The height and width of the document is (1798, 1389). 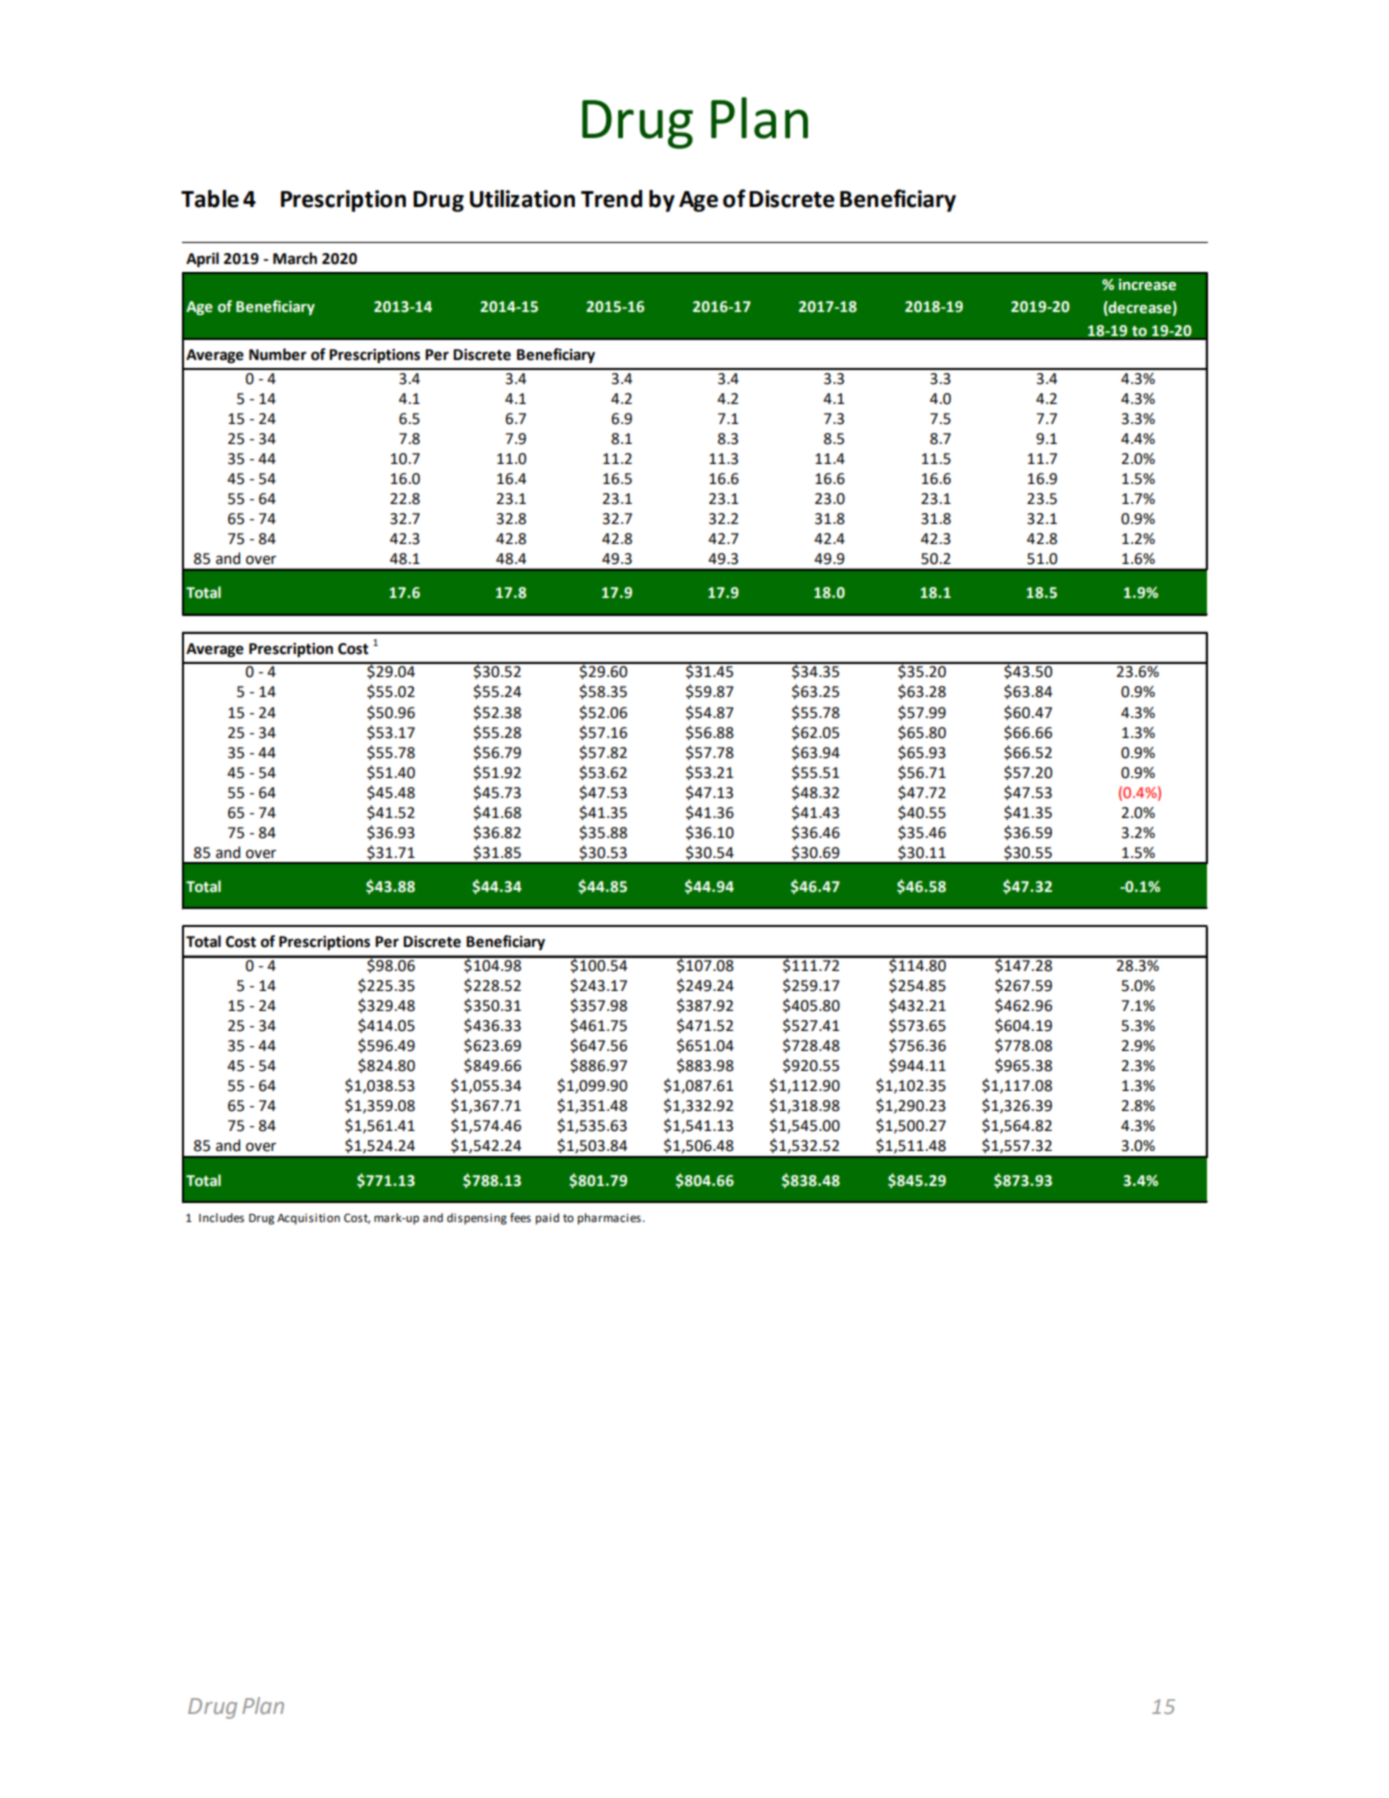 I want to click on Includes, so click(x=221, y=1218).
